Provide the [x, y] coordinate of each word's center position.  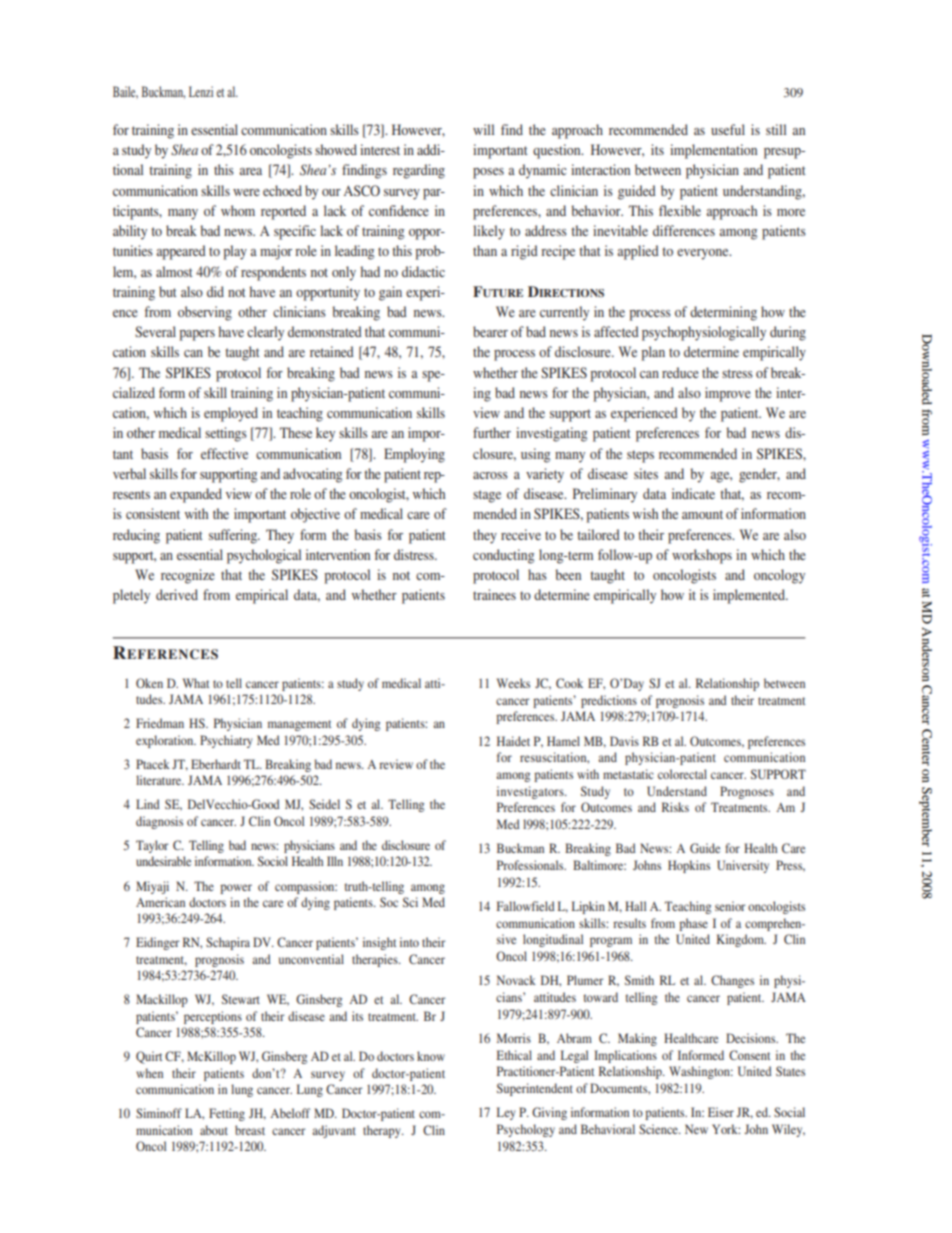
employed [231, 414]
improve [728, 394]
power [236, 889]
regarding [419, 171]
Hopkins [689, 866]
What [196, 683]
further [492, 432]
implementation [713, 151]
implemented [750, 596]
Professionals [531, 865]
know [431, 1056]
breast [250, 1130]
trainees [494, 594]
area [250, 171]
